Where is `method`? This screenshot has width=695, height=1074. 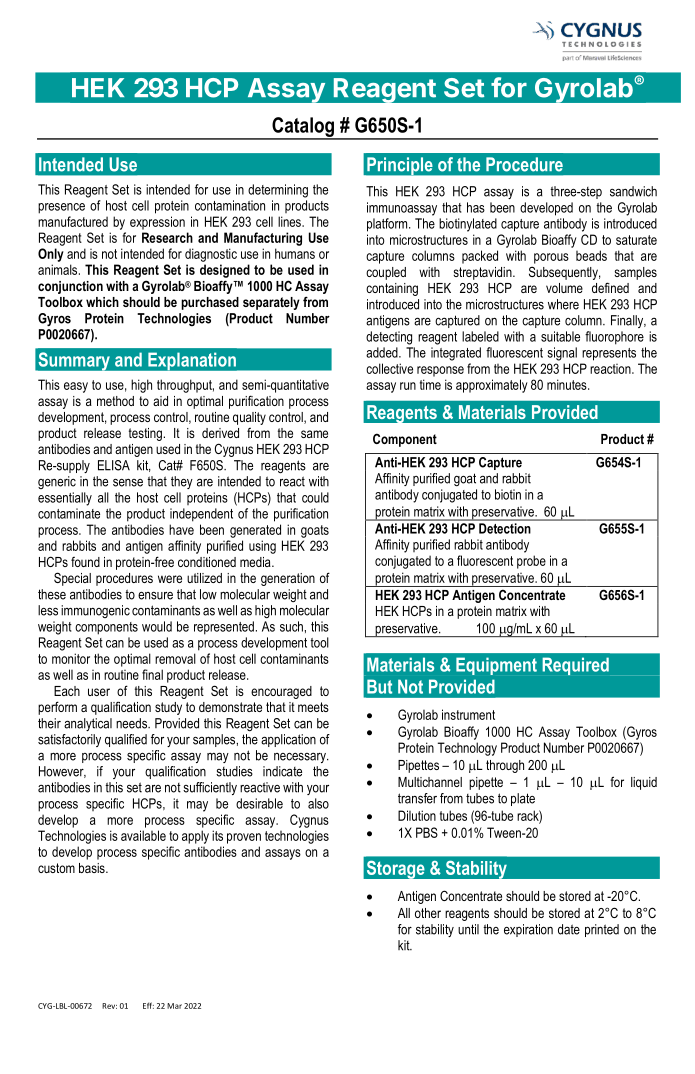
method is located at coordinates (115, 401).
